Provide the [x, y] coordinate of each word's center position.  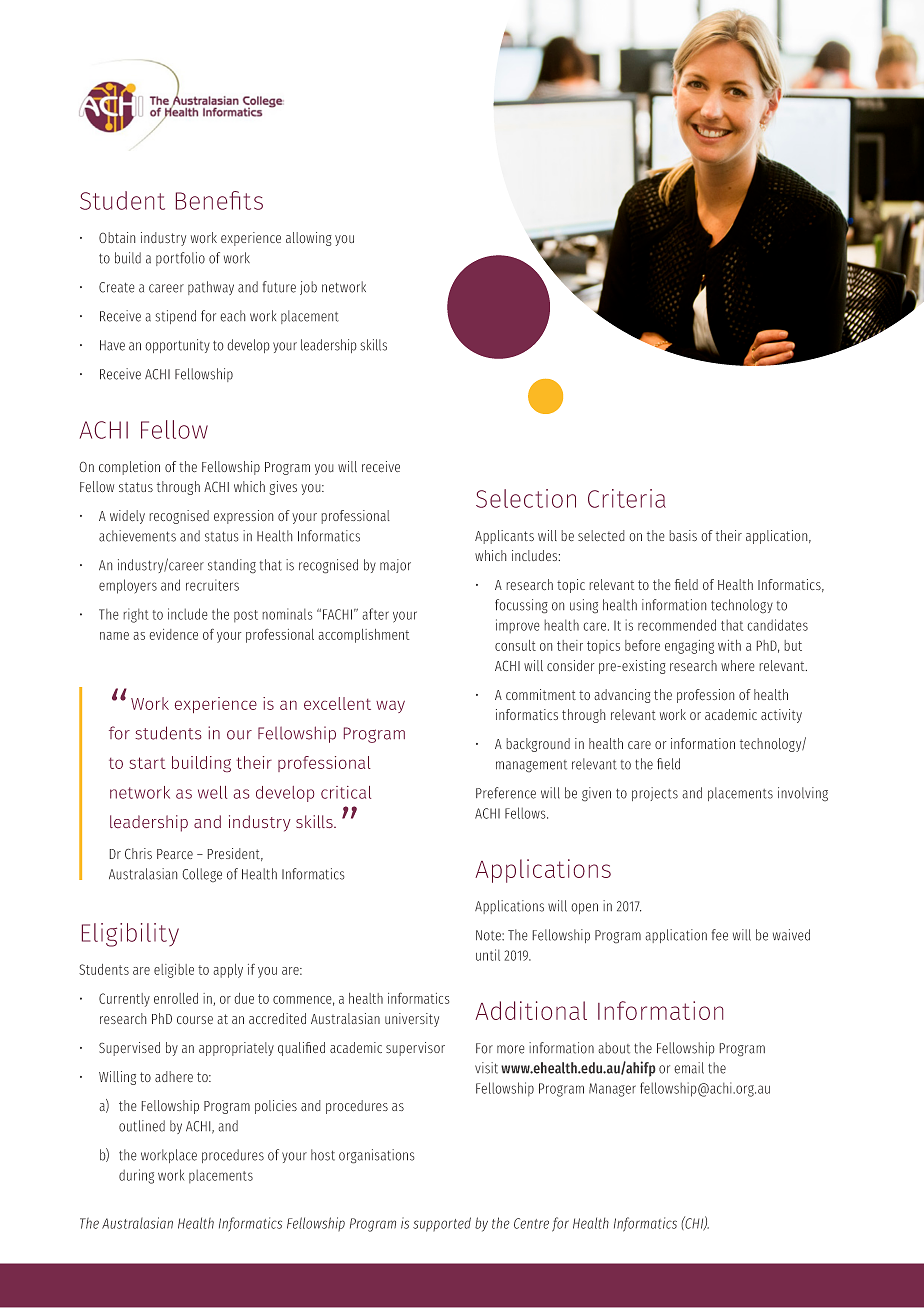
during [136, 1176]
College [202, 875]
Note [489, 935]
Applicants [504, 537]
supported [442, 1224]
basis [683, 535]
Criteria [627, 498]
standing [232, 566]
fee [720, 935]
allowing [308, 239]
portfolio [180, 259]
